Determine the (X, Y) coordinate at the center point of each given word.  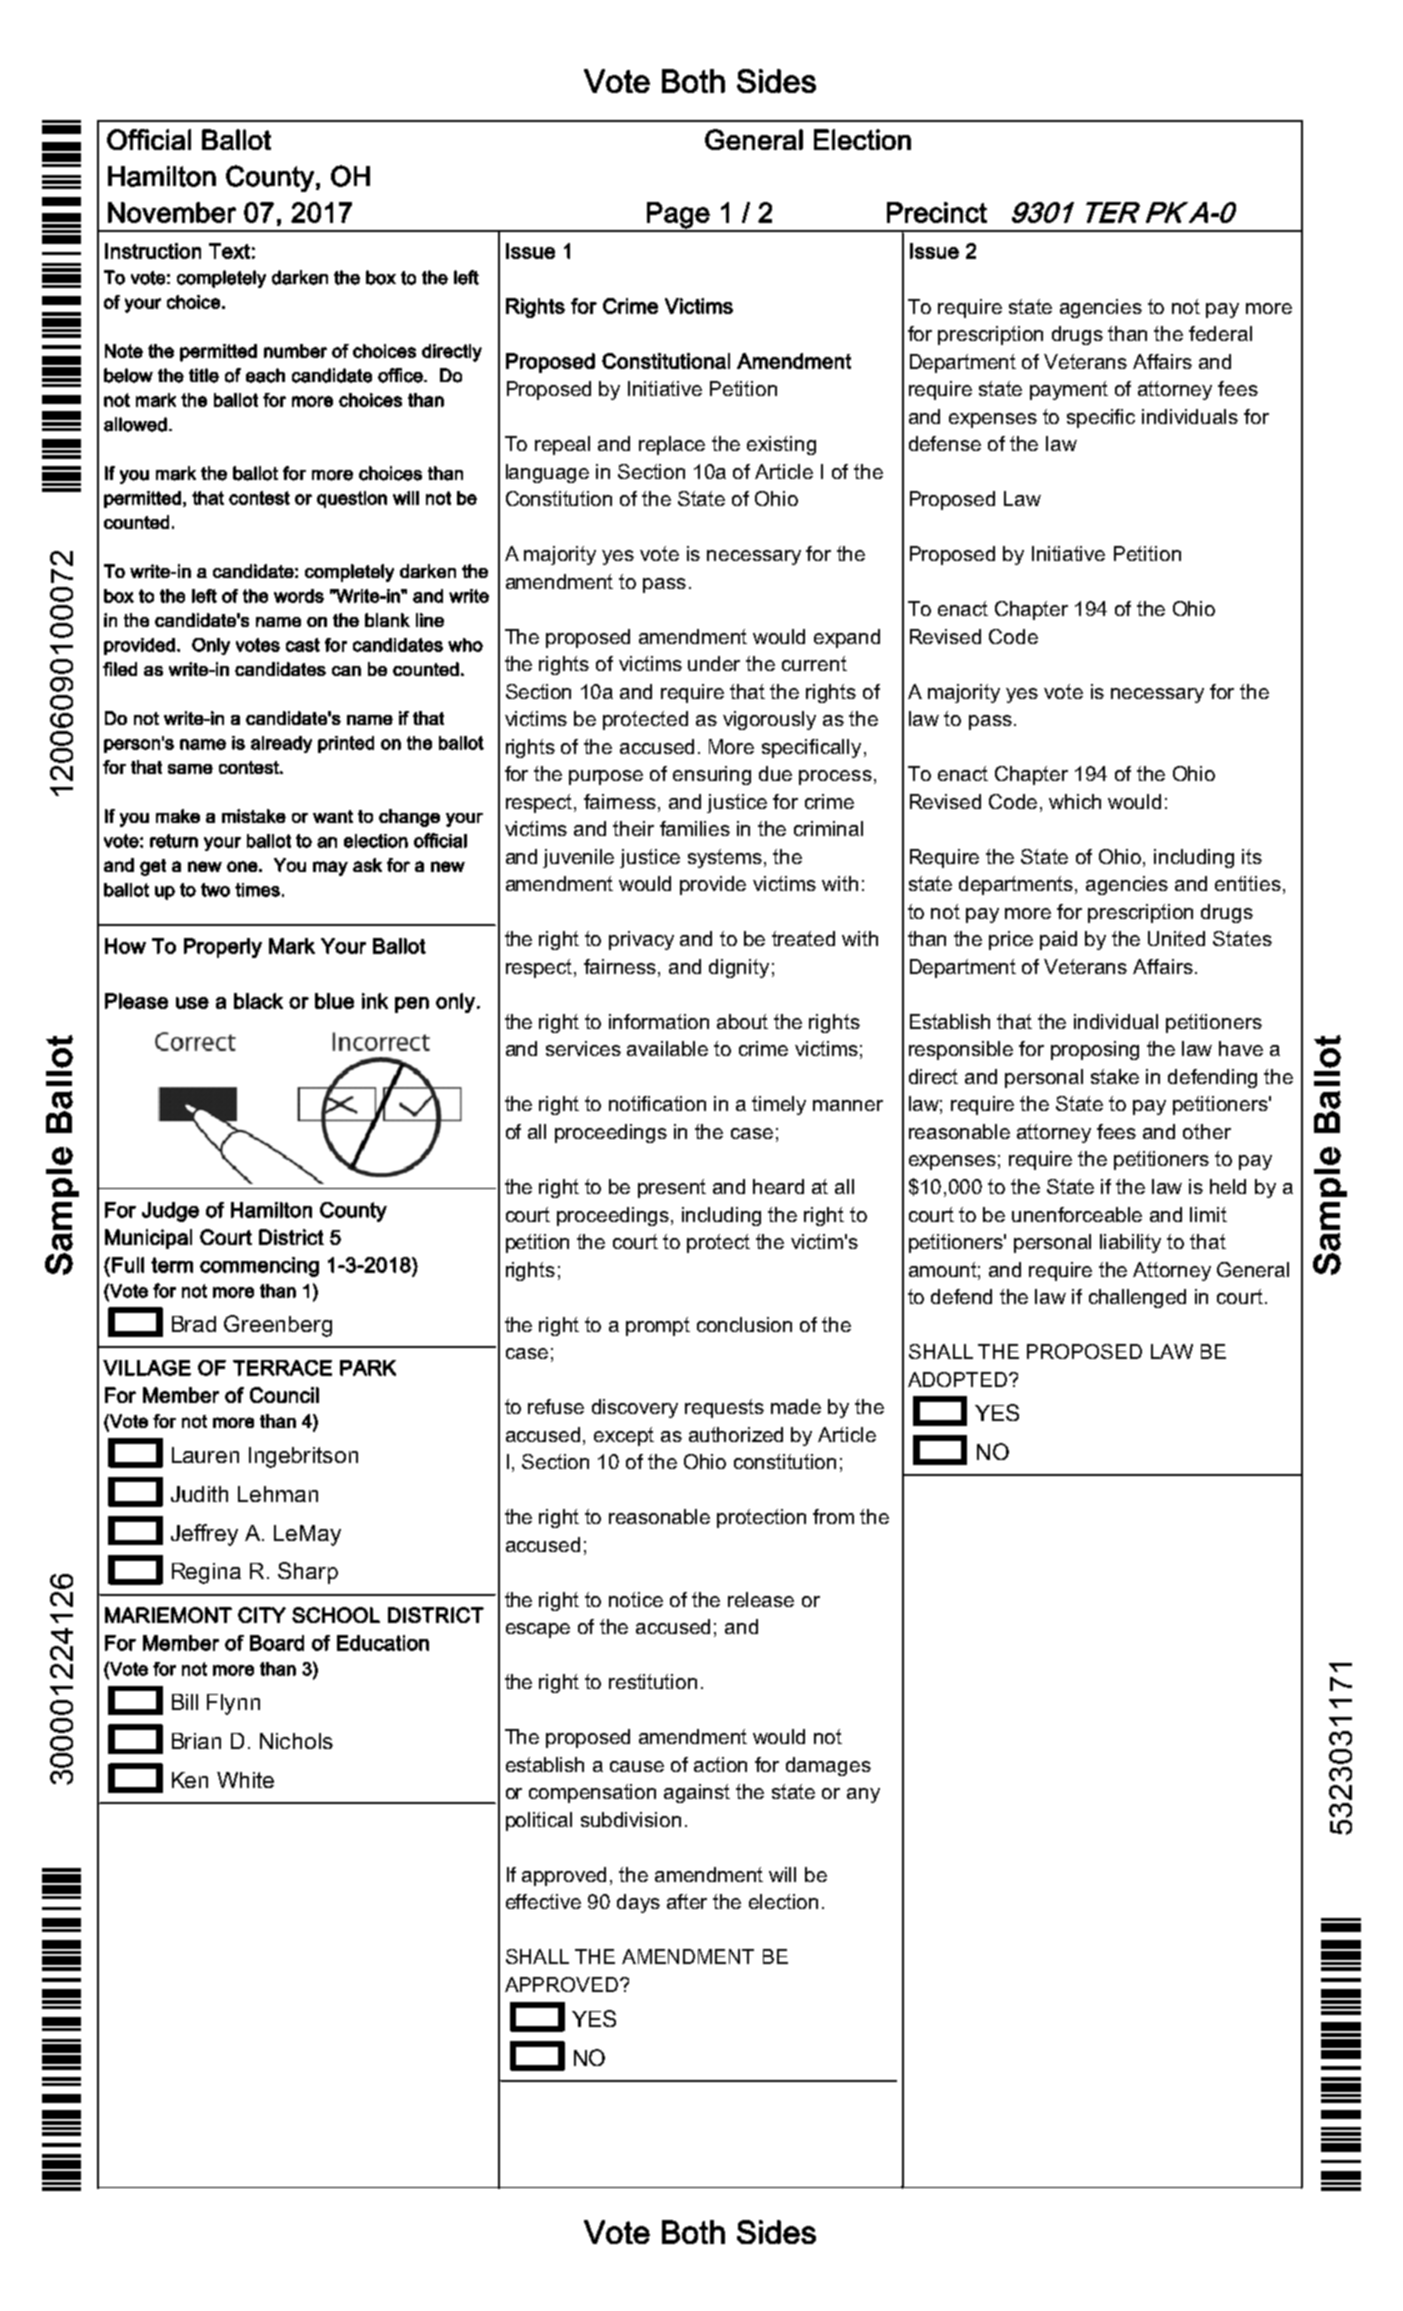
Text (229, 251)
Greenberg (278, 1326)
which (1075, 801)
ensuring (712, 775)
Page (678, 216)
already (281, 744)
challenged (1137, 1298)
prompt (658, 1326)
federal (1220, 333)
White (245, 1780)
